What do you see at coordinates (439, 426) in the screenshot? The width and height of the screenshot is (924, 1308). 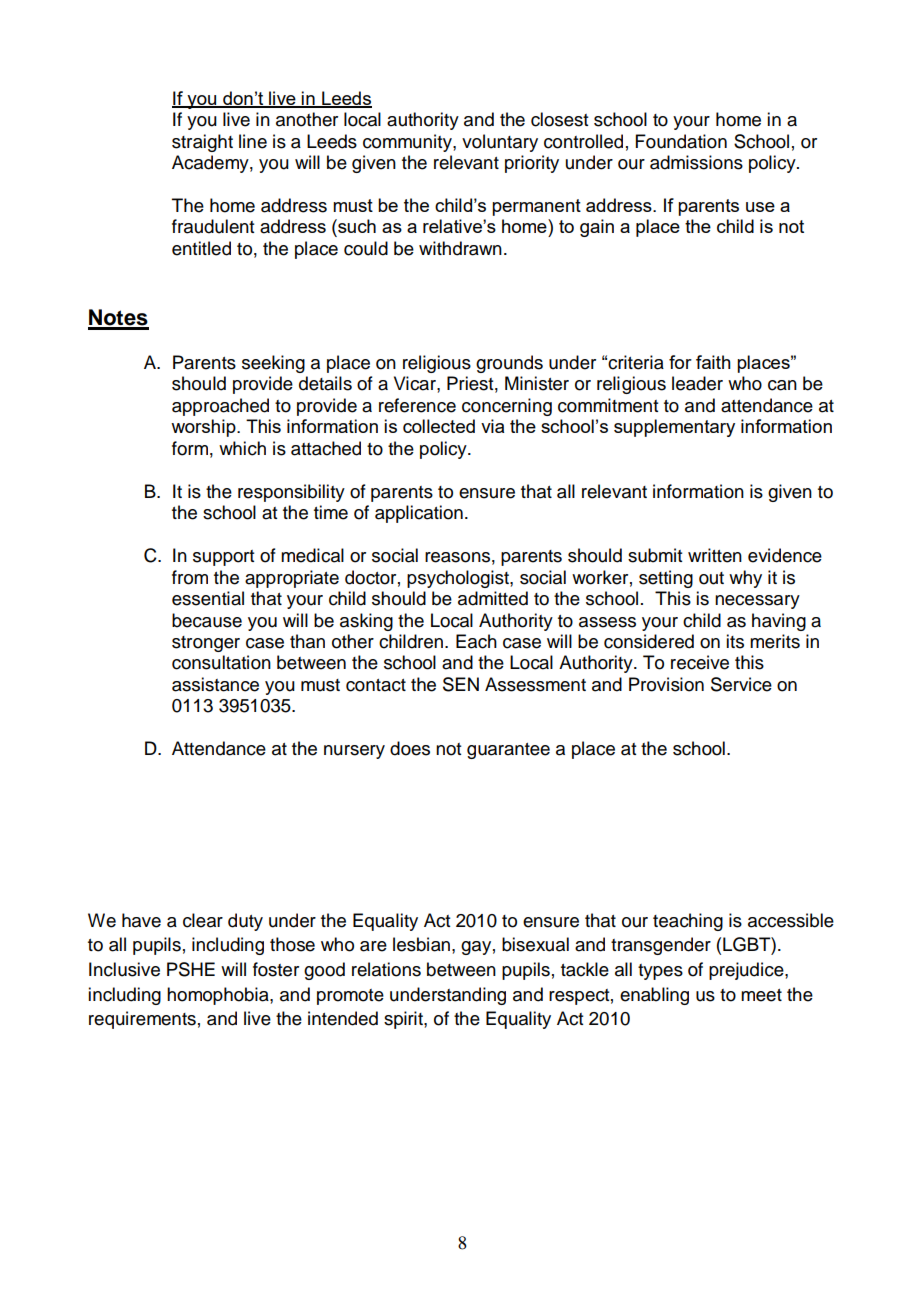 I see `collected` at bounding box center [439, 426].
